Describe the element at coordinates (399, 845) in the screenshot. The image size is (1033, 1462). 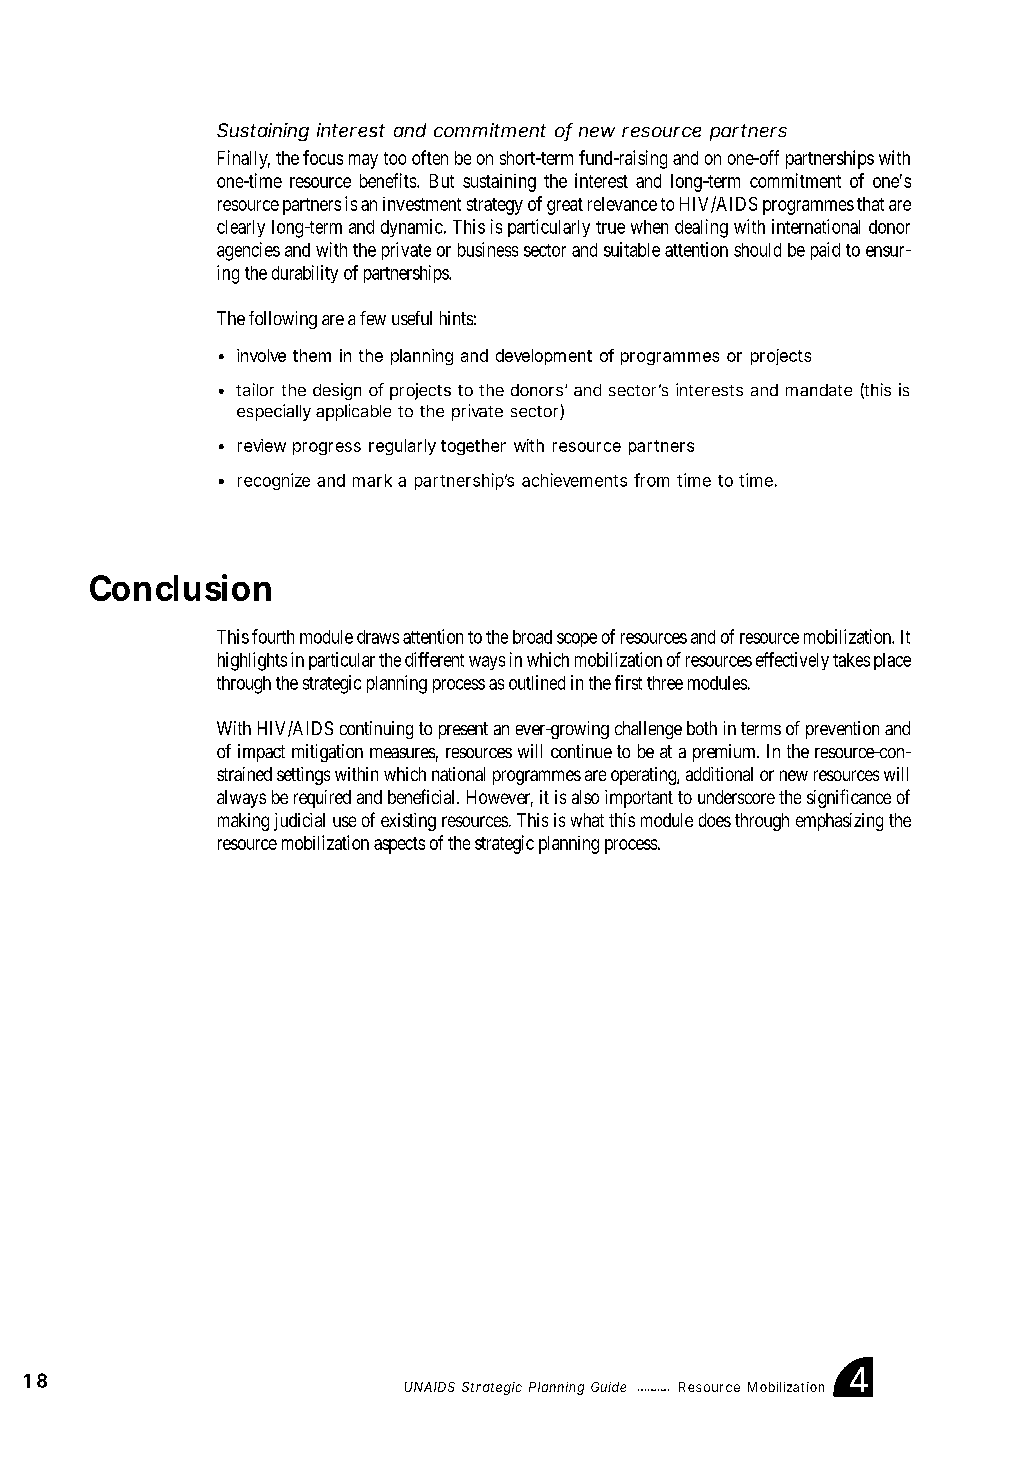
I see `aspects` at that location.
